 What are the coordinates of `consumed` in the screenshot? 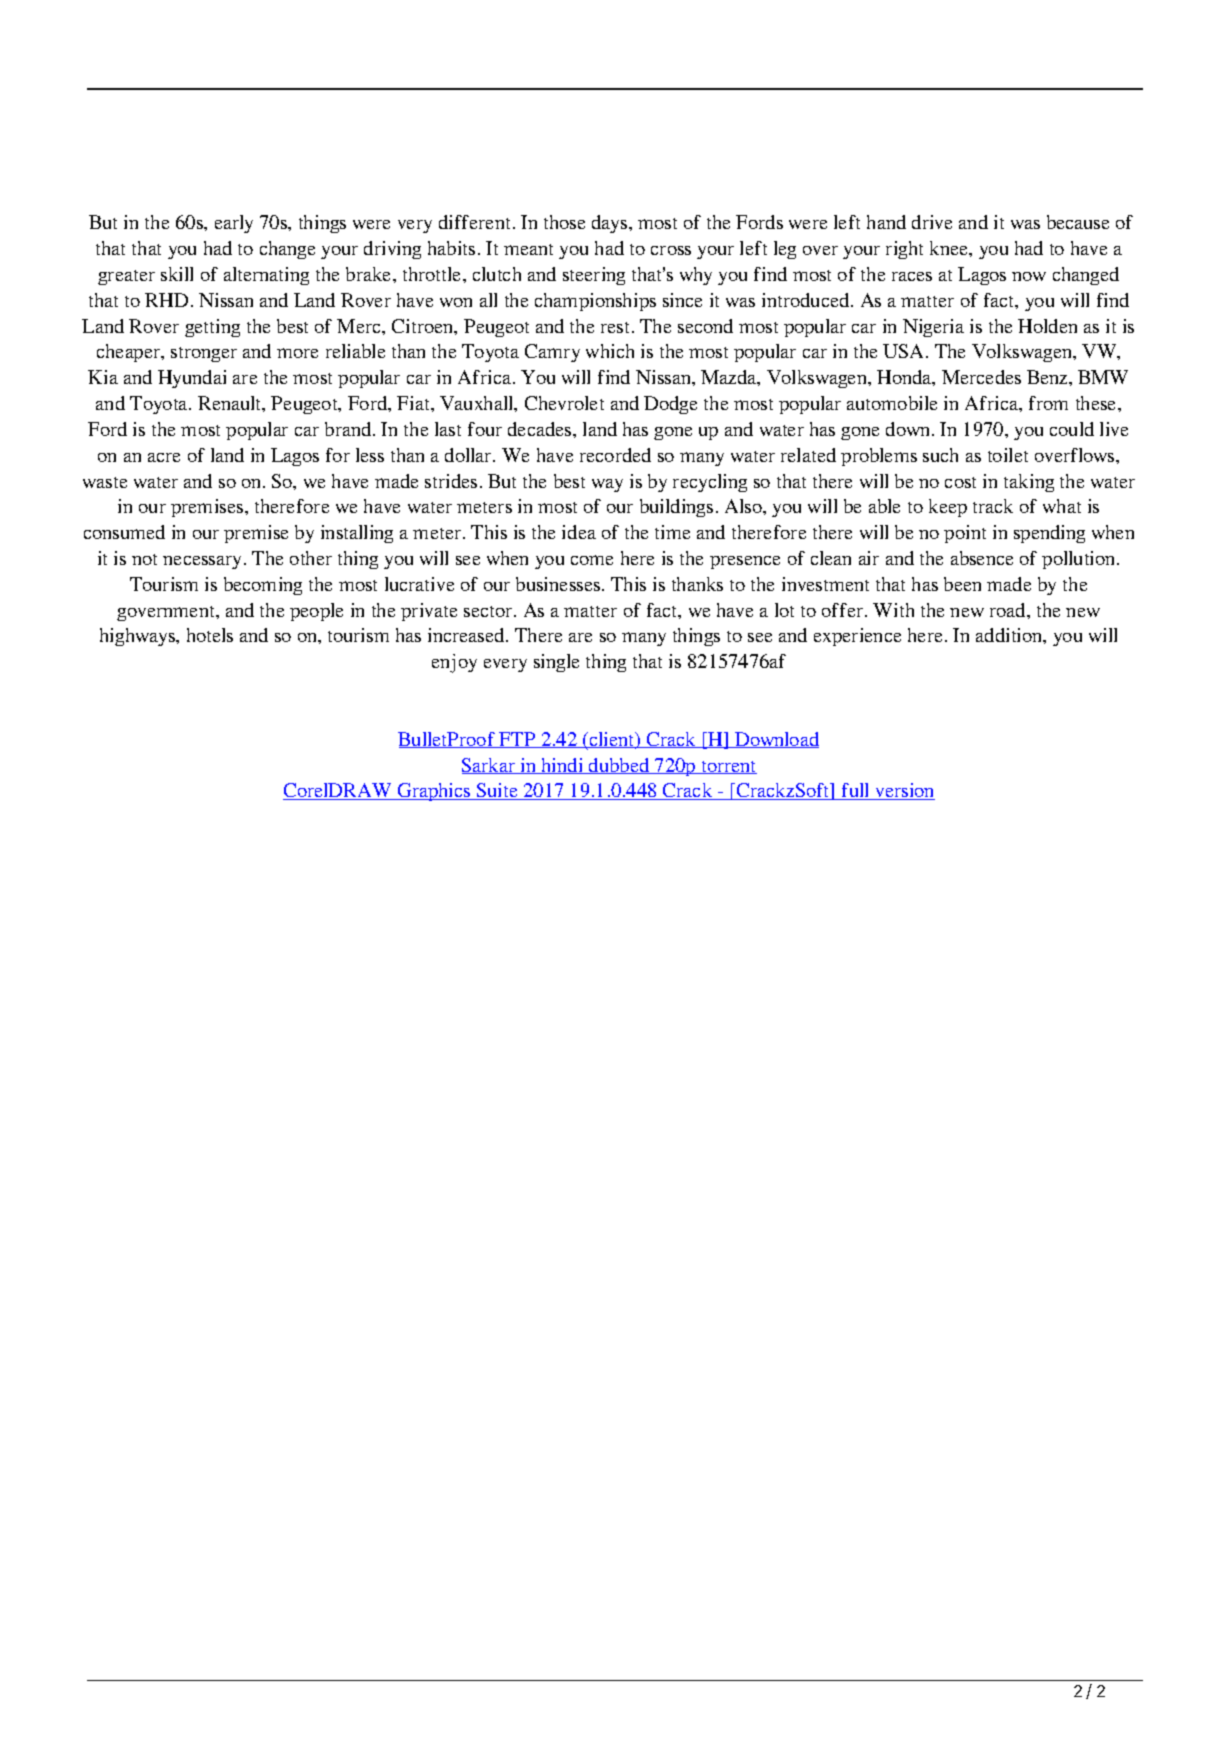 It's located at (124, 532).
